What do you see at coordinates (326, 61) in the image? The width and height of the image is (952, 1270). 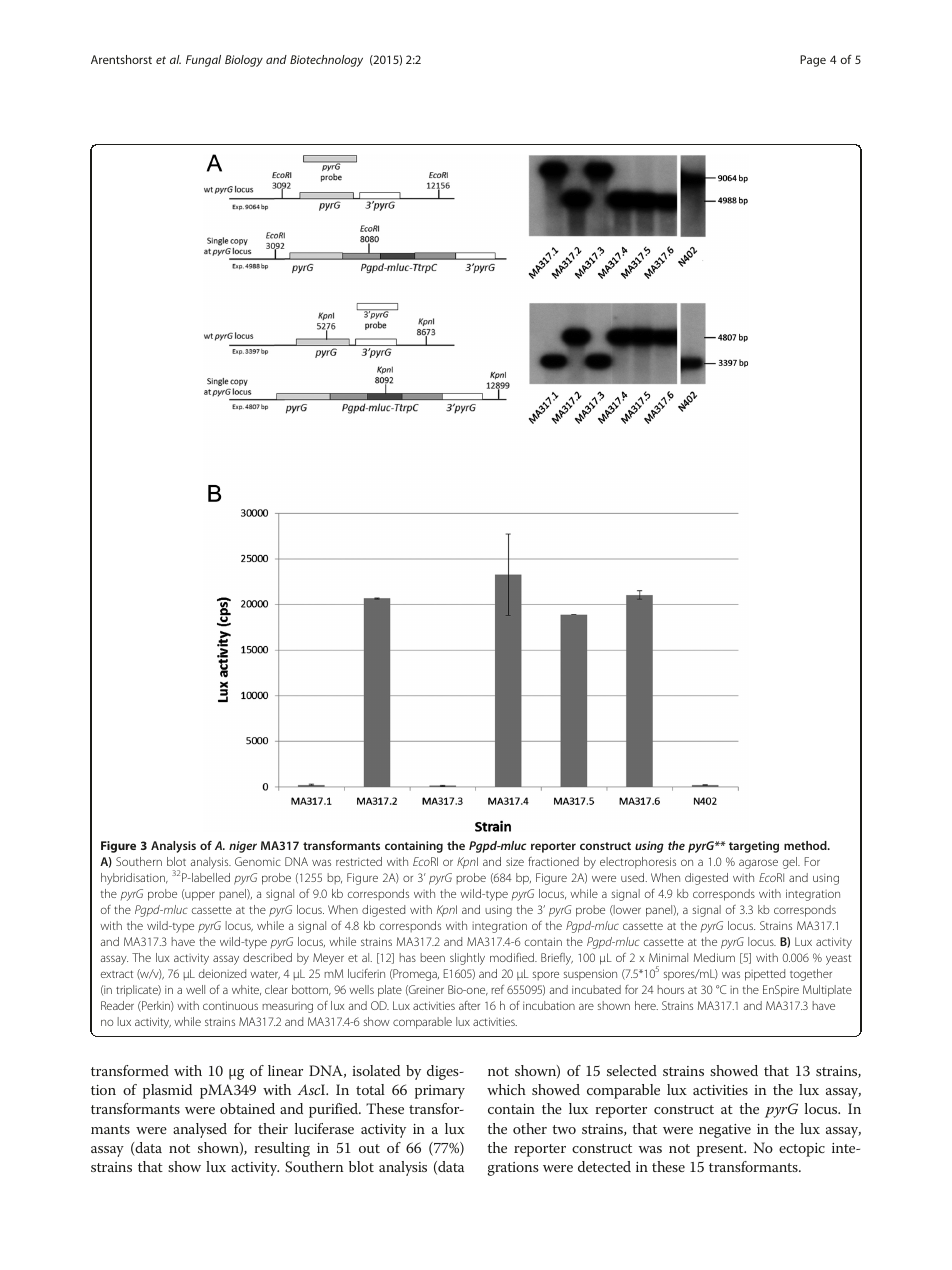 I see `Biotechnology` at bounding box center [326, 61].
